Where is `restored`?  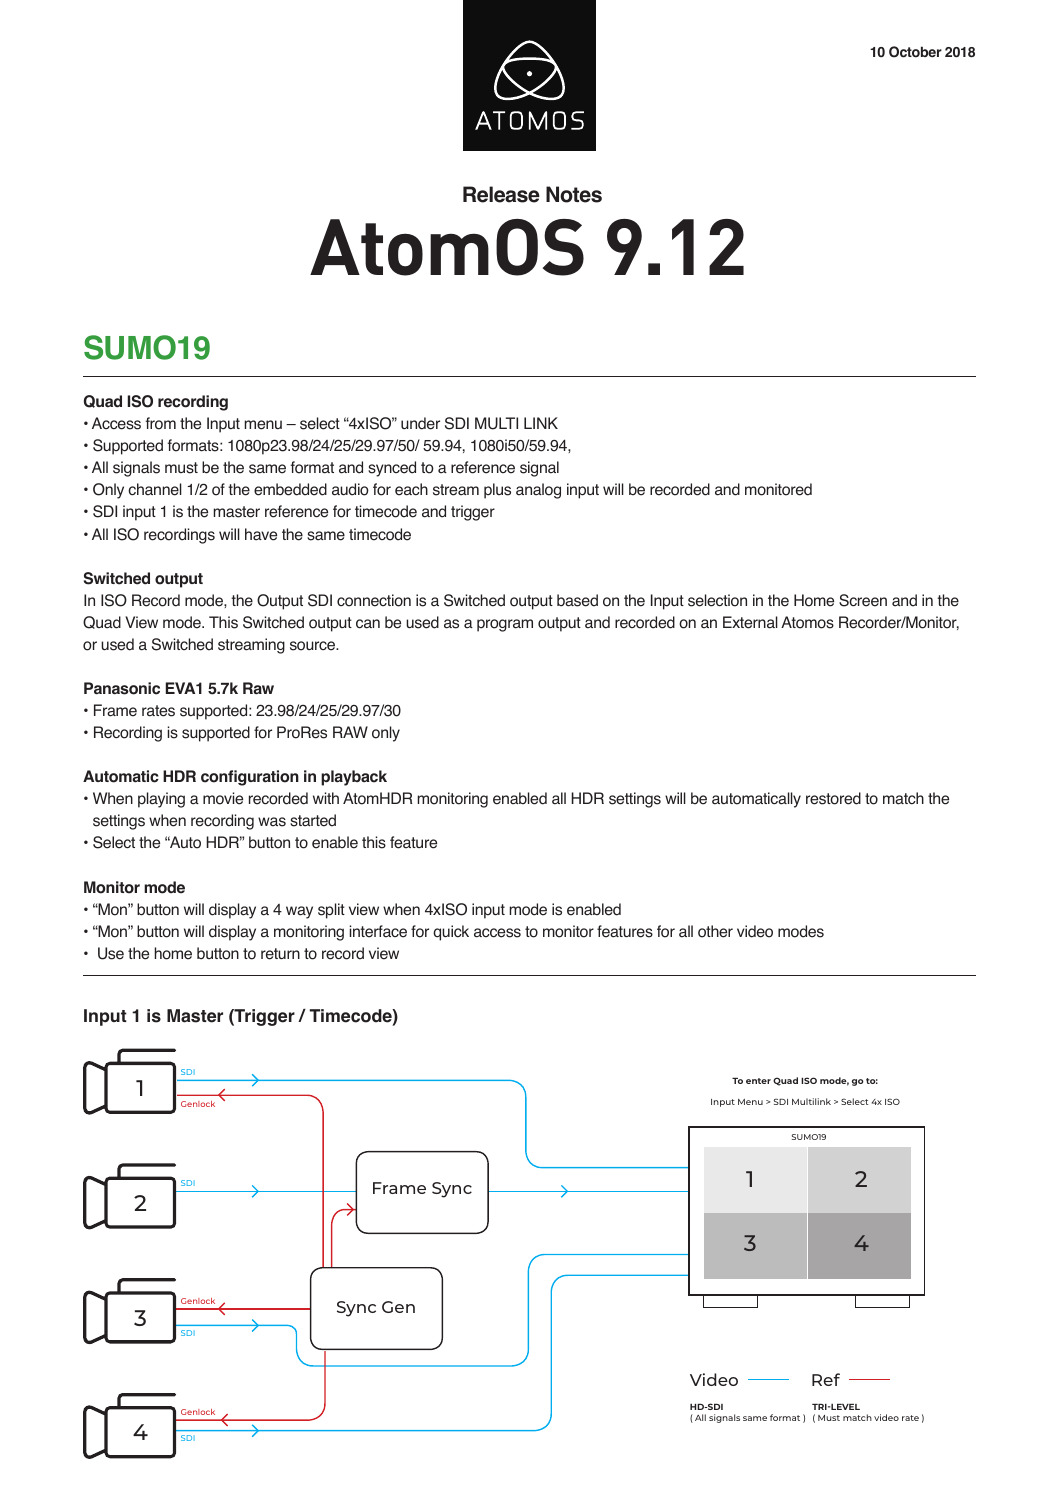
restored is located at coordinates (833, 798).
